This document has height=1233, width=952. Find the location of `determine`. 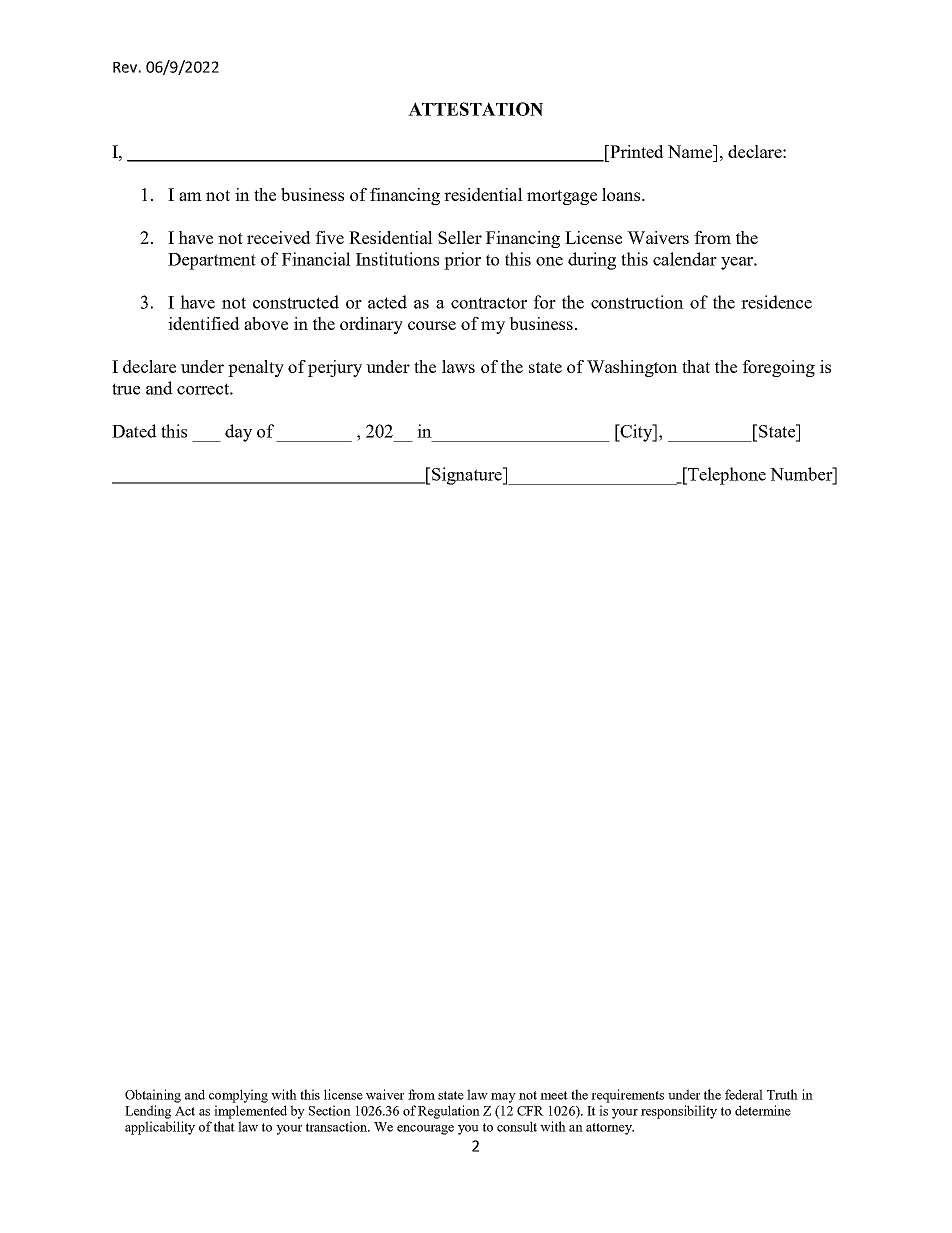

determine is located at coordinates (763, 1110).
